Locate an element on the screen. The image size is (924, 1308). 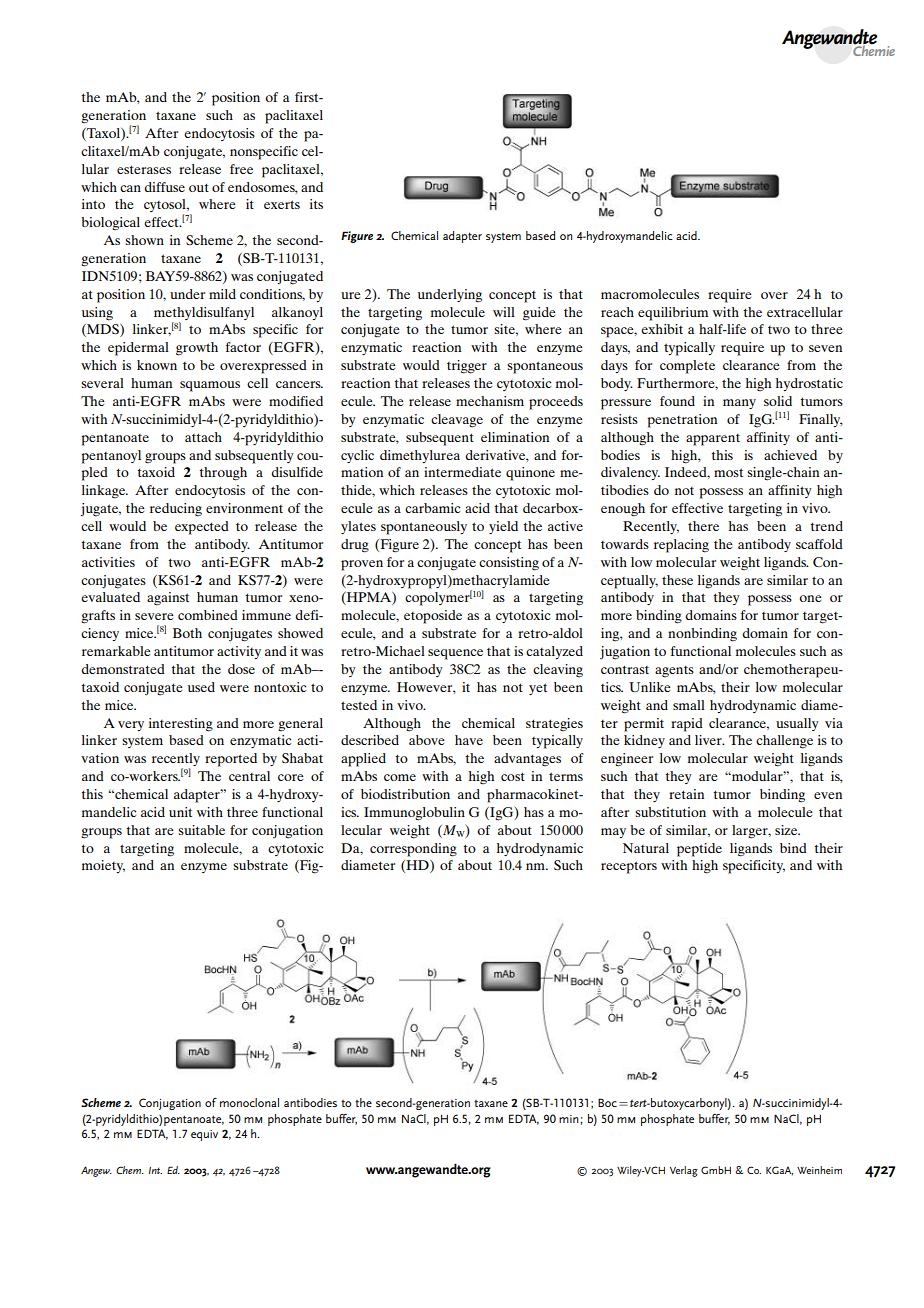
cleavage is located at coordinates (457, 421).
